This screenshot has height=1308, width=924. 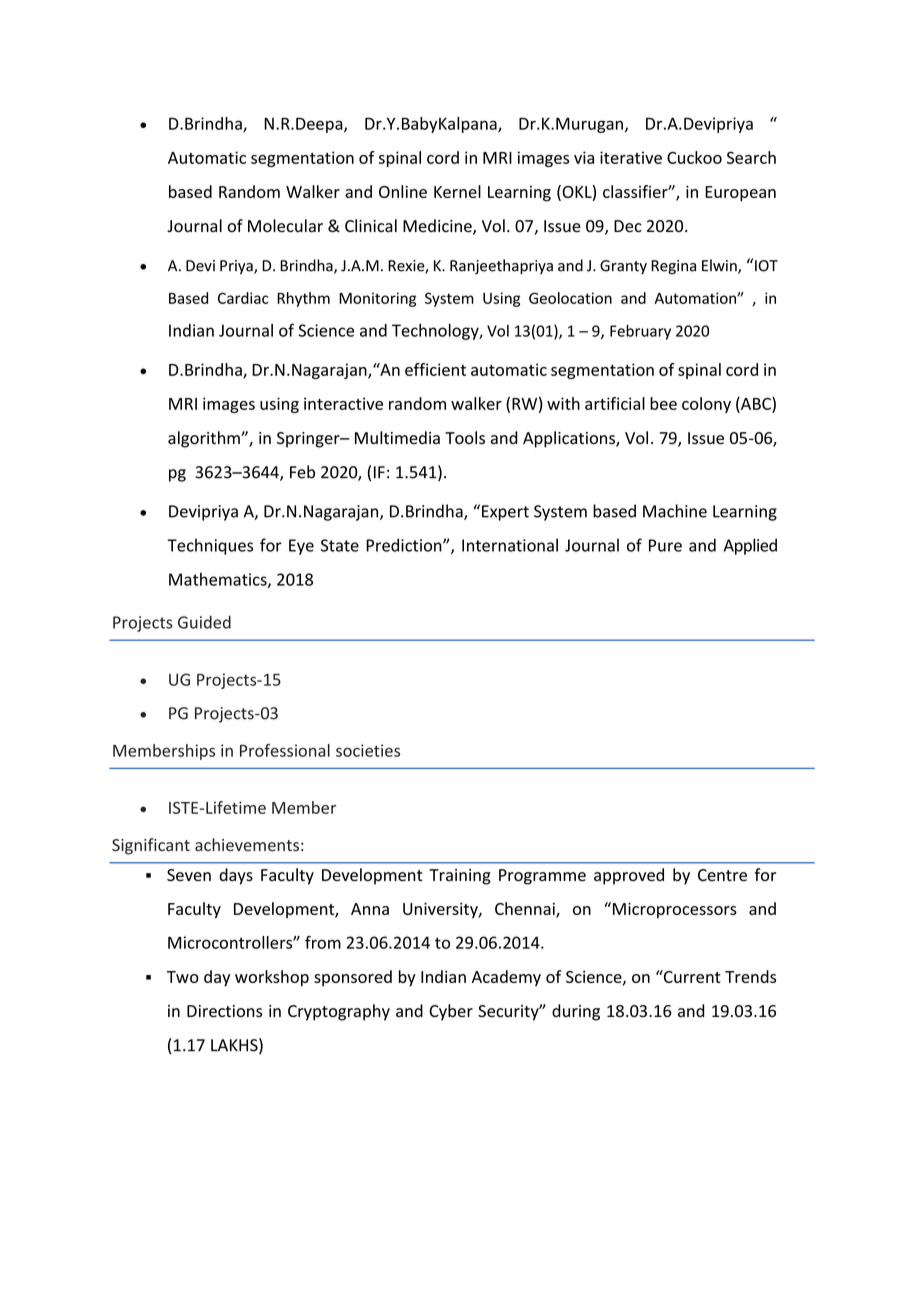 I want to click on February, so click(x=640, y=332).
